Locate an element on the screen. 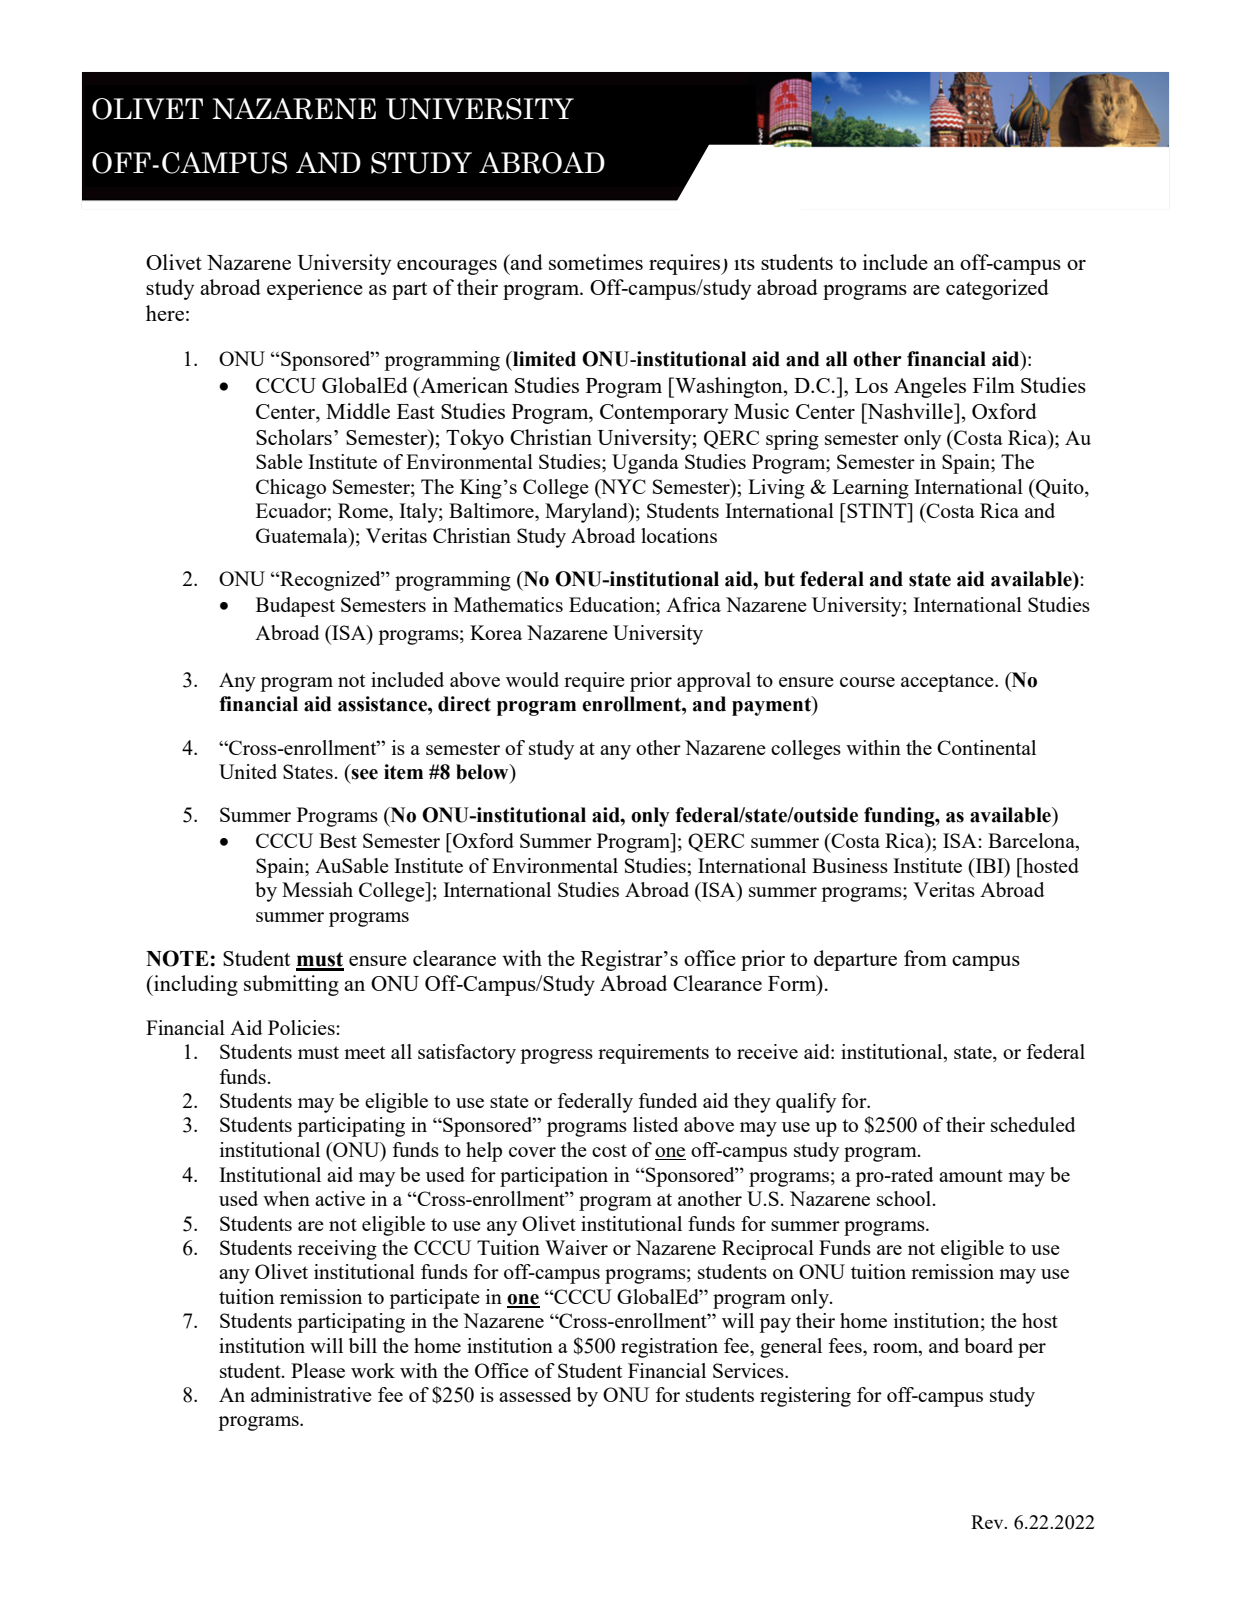 This screenshot has height=1606, width=1241. sometimes is located at coordinates (596, 262).
